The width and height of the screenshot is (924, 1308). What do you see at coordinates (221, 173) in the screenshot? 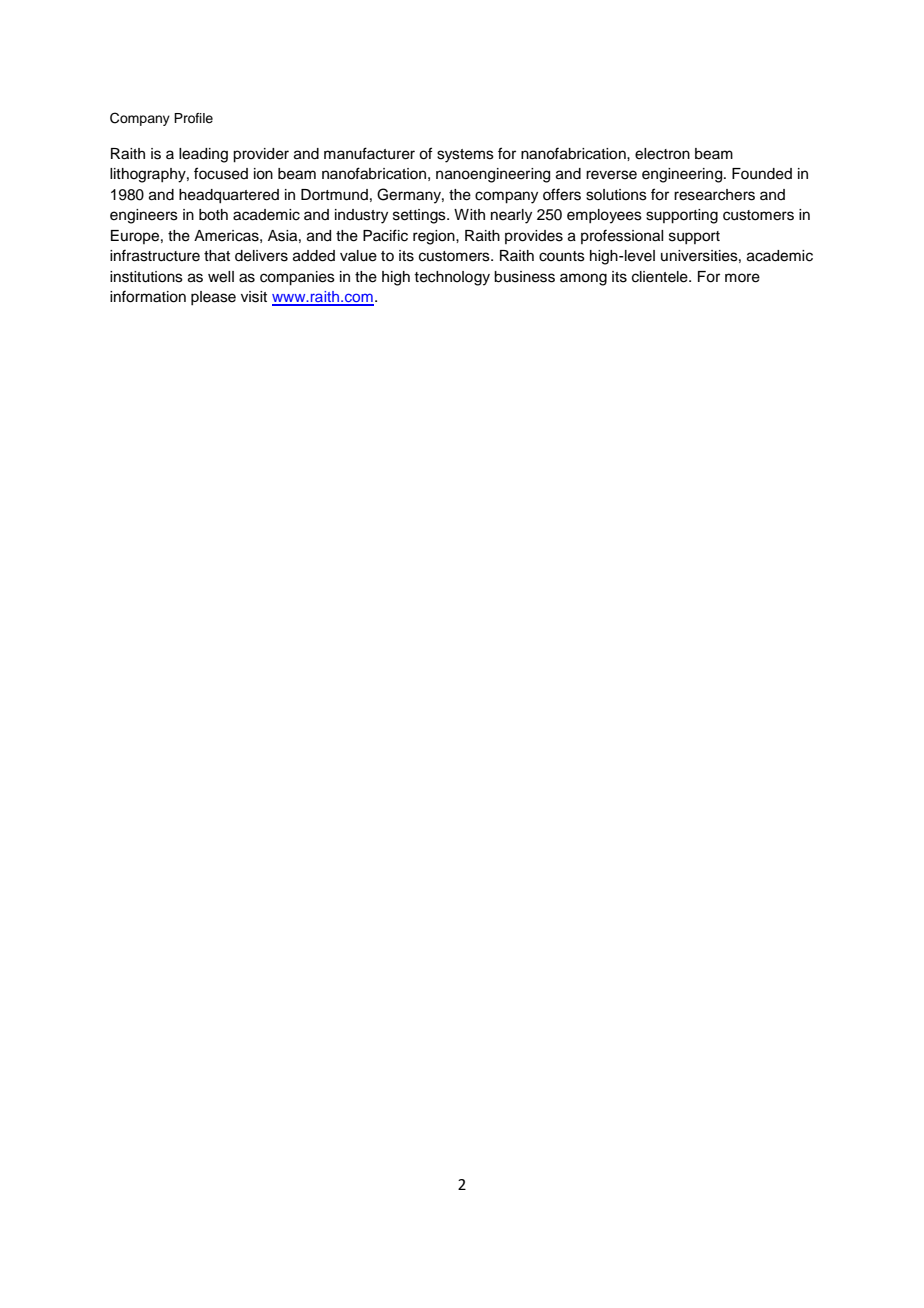
I see `focused` at bounding box center [221, 173].
